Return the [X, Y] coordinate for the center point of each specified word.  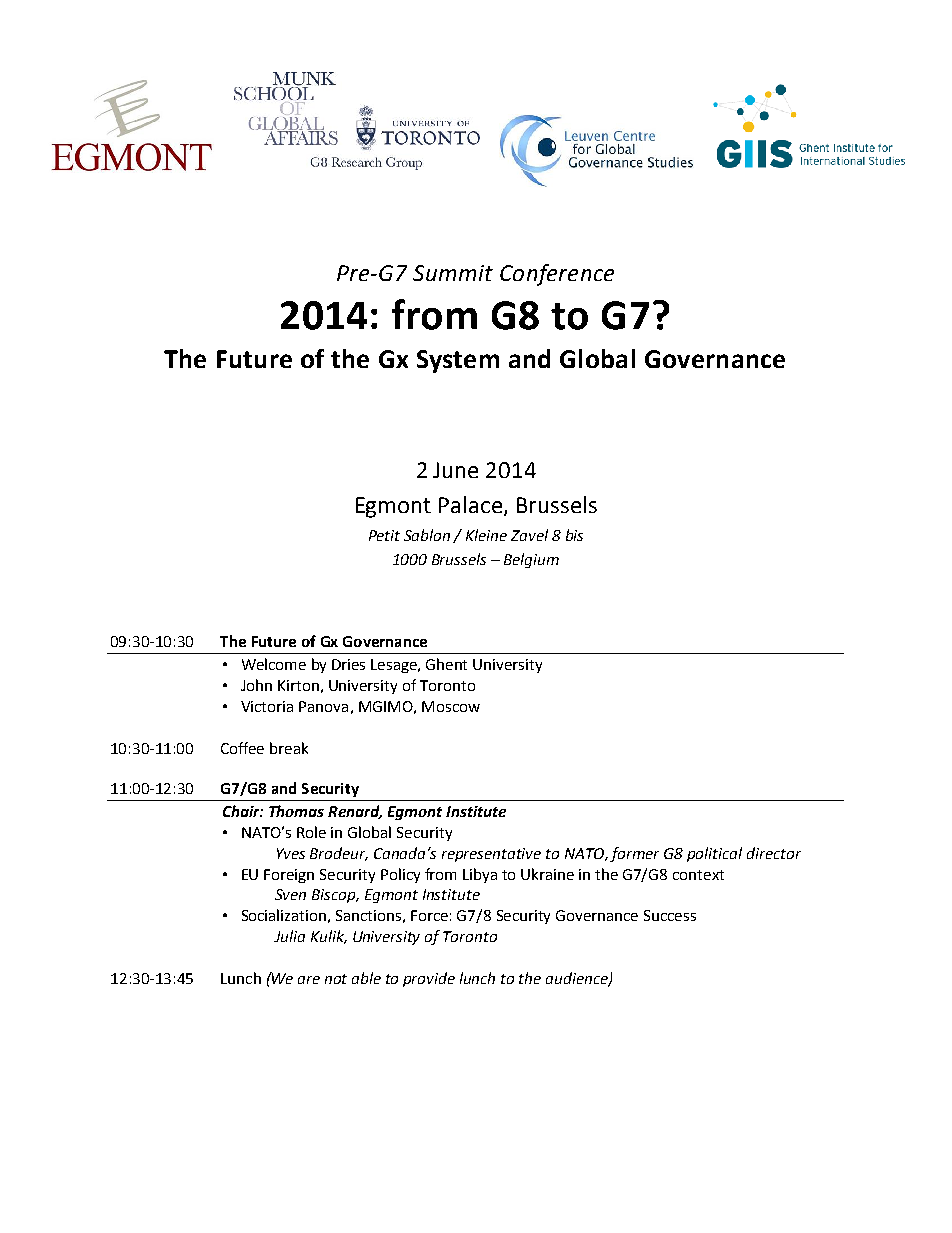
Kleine [486, 535]
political [714, 854]
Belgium [531, 560]
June [455, 470]
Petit [384, 535]
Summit [453, 273]
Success [670, 915]
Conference [557, 275]
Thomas [296, 811]
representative [491, 855]
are [309, 980]
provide [429, 979]
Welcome [274, 664]
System [458, 361]
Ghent [446, 664]
